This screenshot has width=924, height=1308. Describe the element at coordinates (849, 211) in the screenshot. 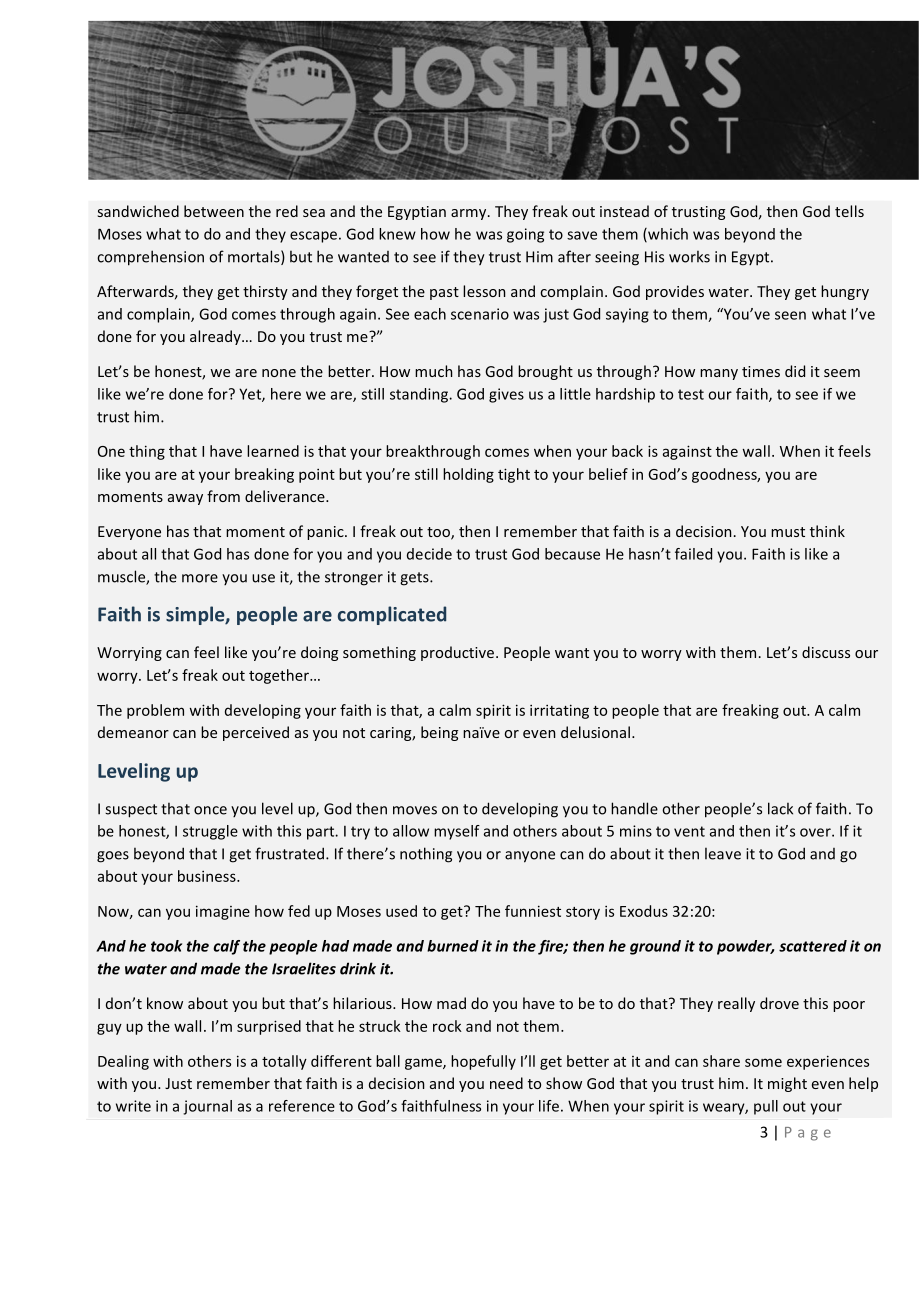

I see `tells` at that location.
